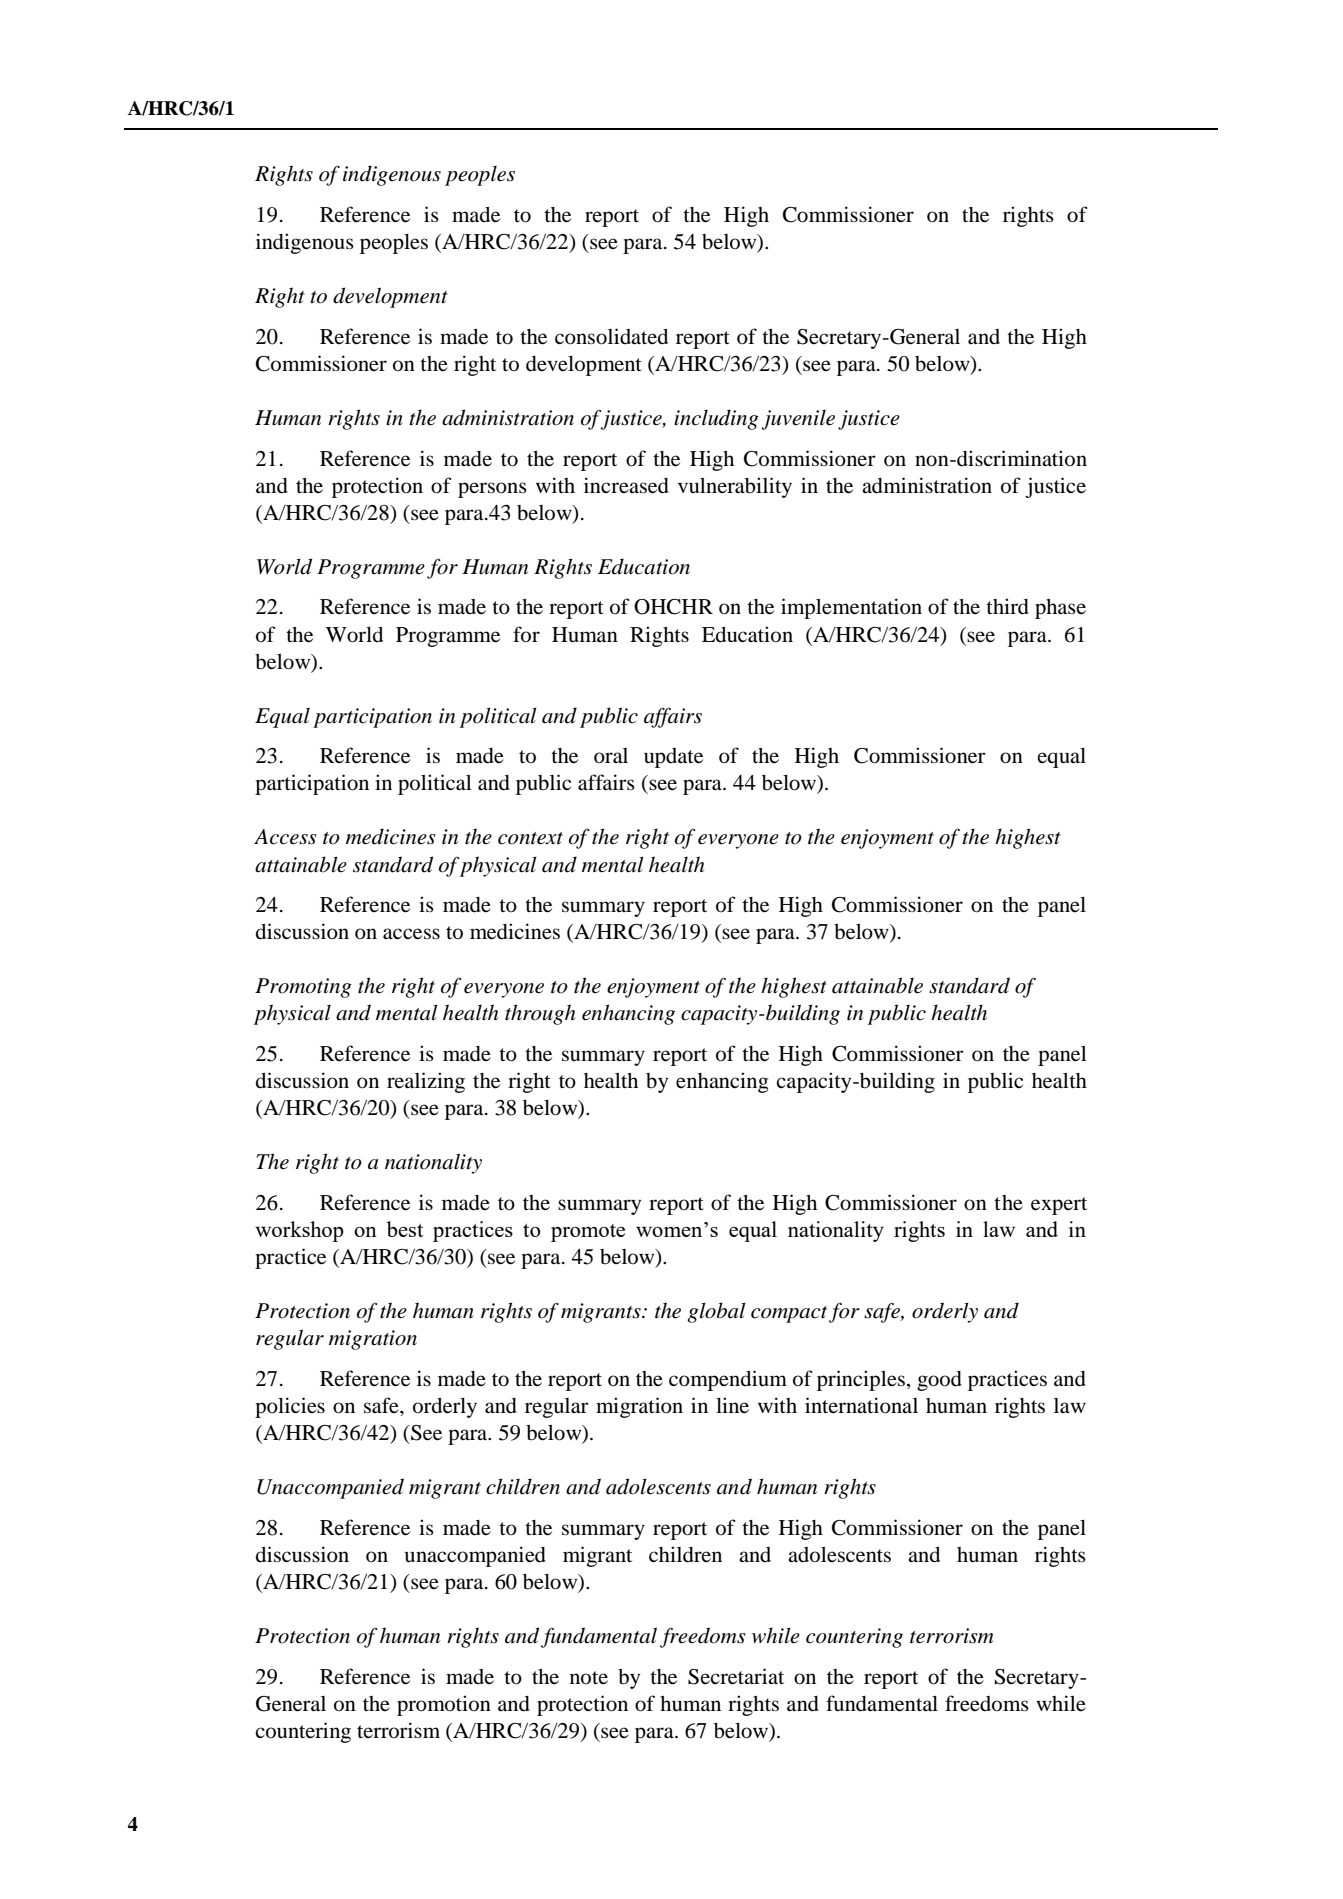 The height and width of the screenshot is (1899, 1343). What do you see at coordinates (492, 490) in the screenshot?
I see `persons` at bounding box center [492, 490].
